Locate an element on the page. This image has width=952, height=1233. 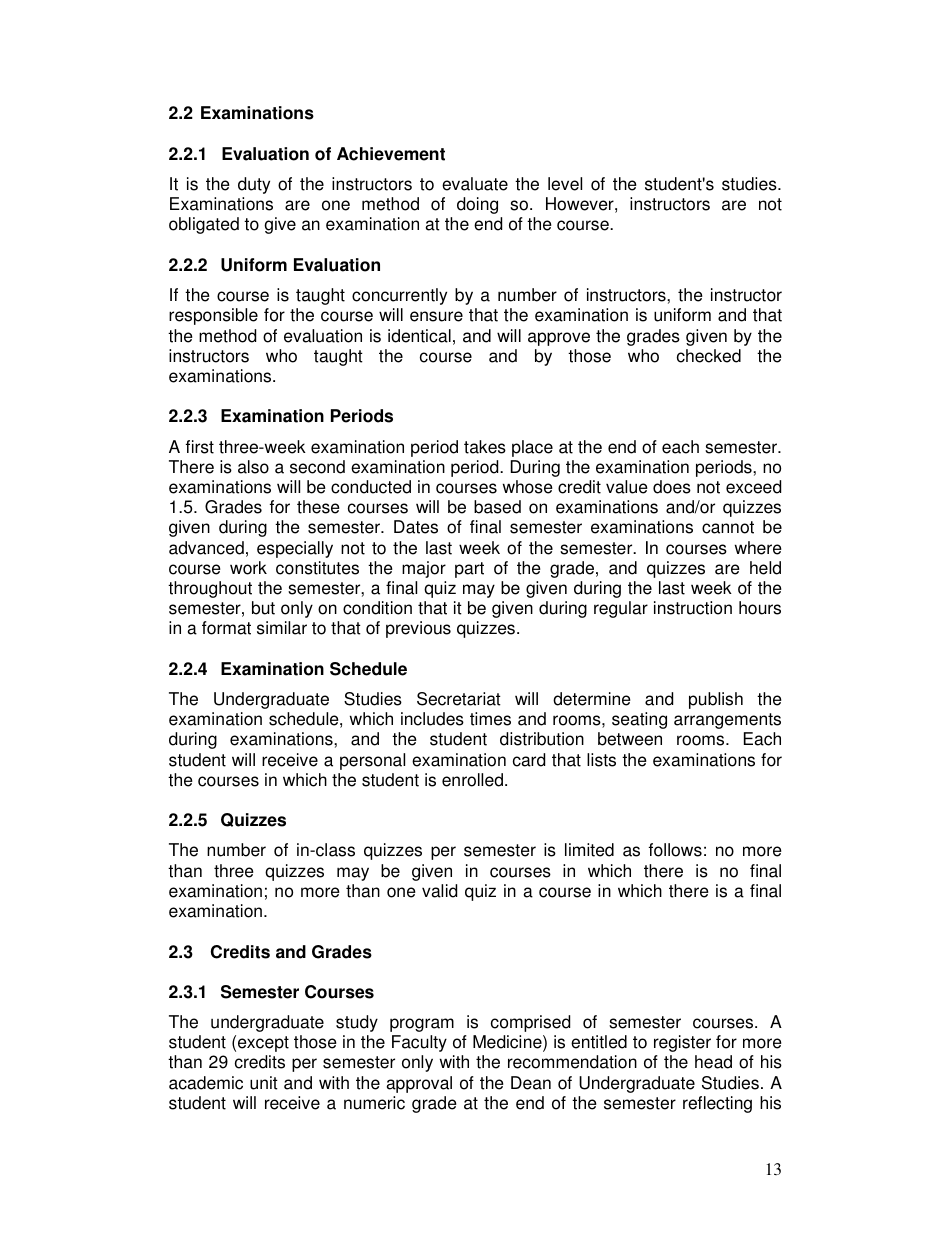
duty is located at coordinates (254, 185).
